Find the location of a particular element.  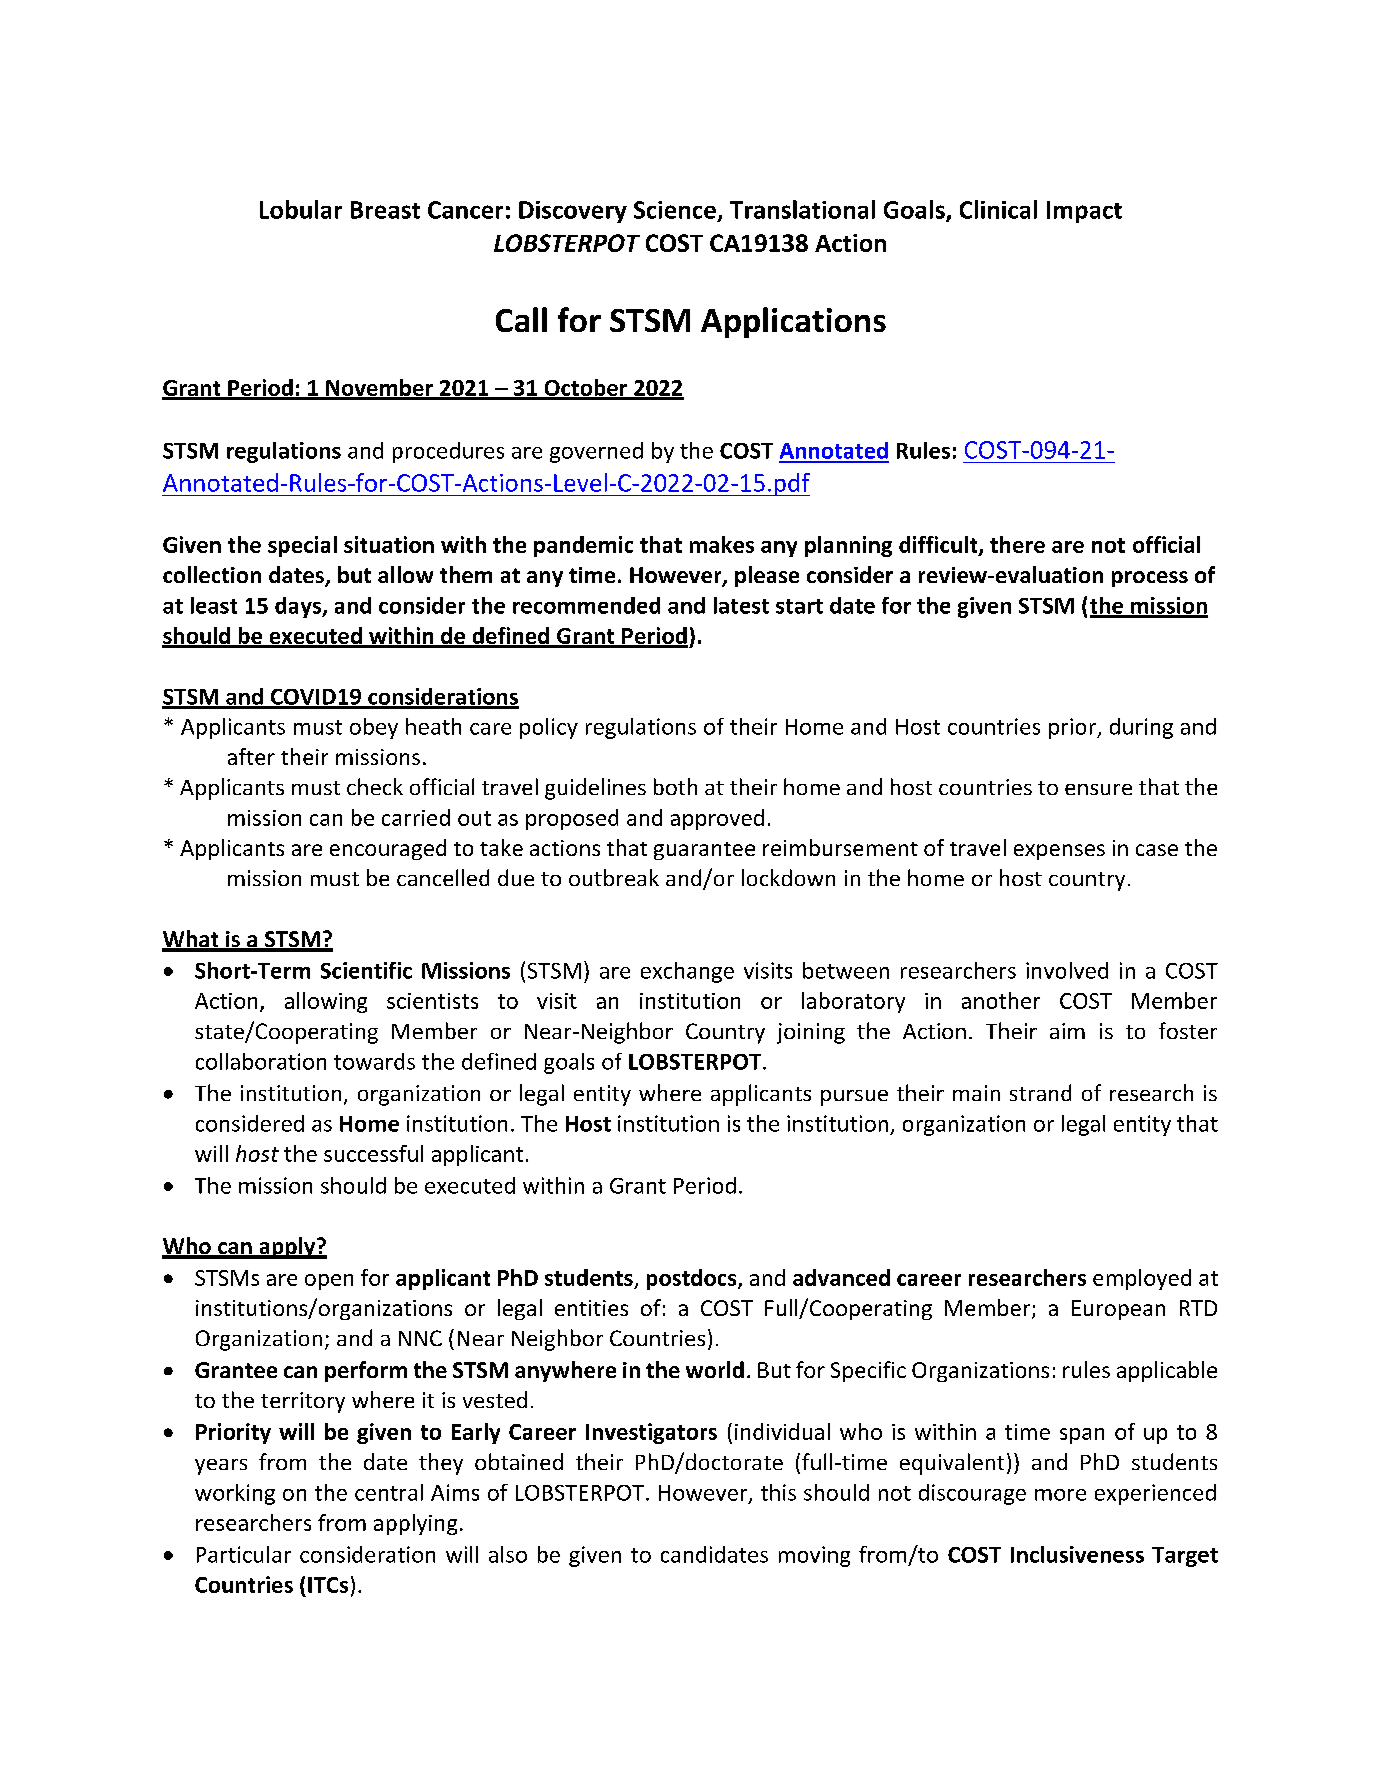

Lobular is located at coordinates (301, 209).
